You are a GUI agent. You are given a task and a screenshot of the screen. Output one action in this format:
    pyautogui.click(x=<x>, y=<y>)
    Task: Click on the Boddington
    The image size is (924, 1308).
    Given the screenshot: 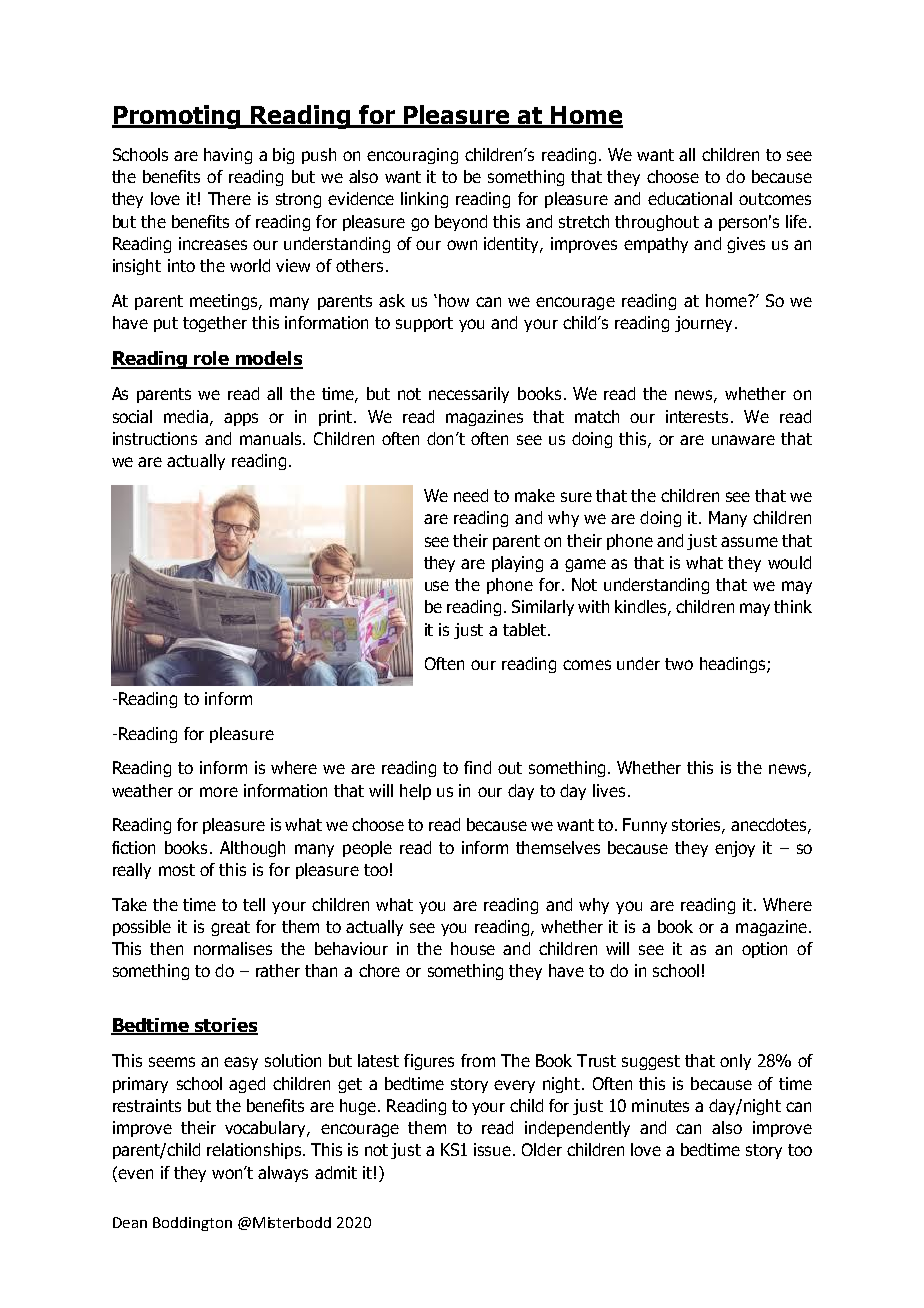 What is the action you would take?
    pyautogui.click(x=192, y=1224)
